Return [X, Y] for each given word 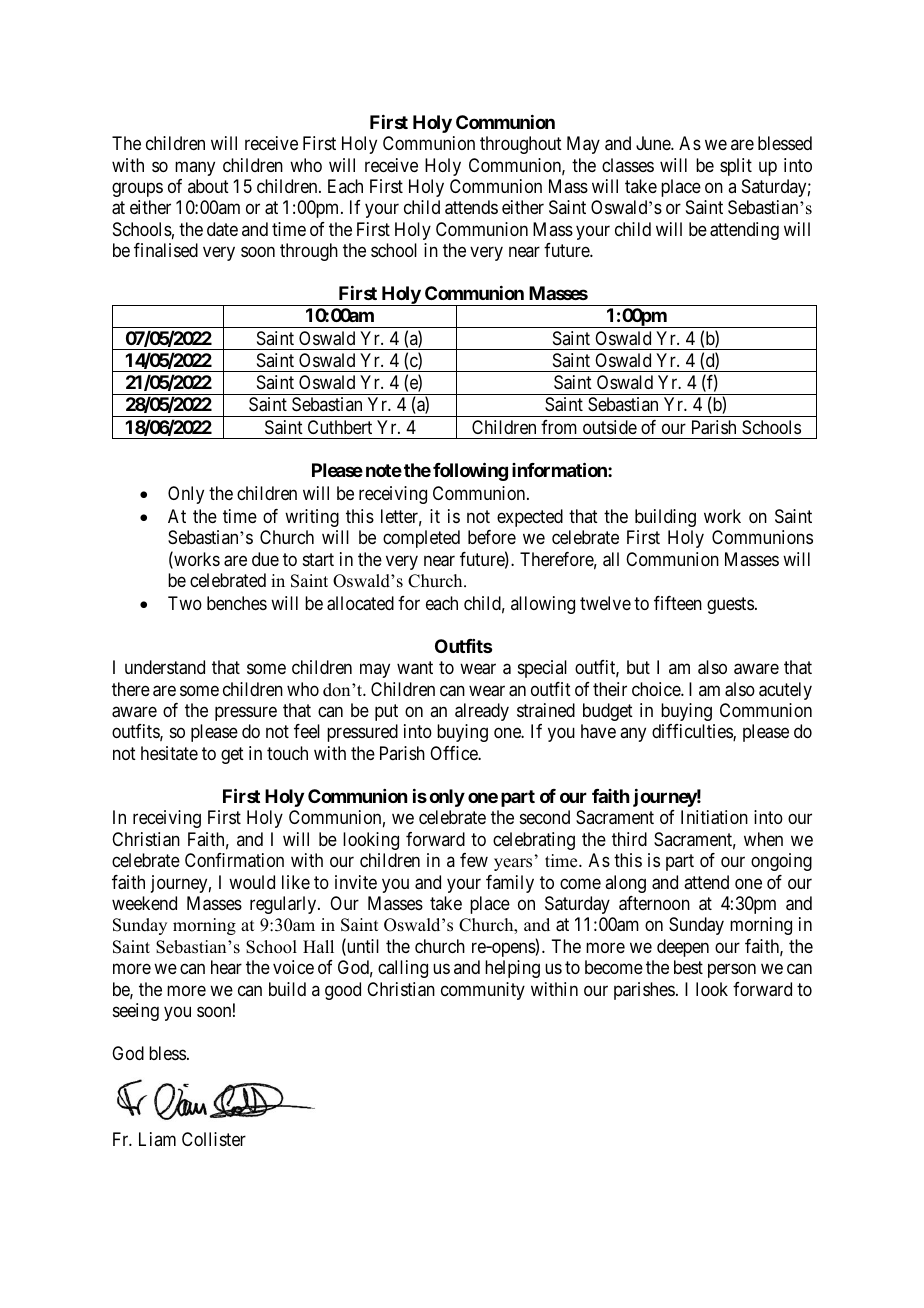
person [732, 971]
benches [237, 603]
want [415, 668]
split [736, 167]
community [483, 991]
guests [730, 605]
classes [628, 165]
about [208, 186]
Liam [157, 1139]
